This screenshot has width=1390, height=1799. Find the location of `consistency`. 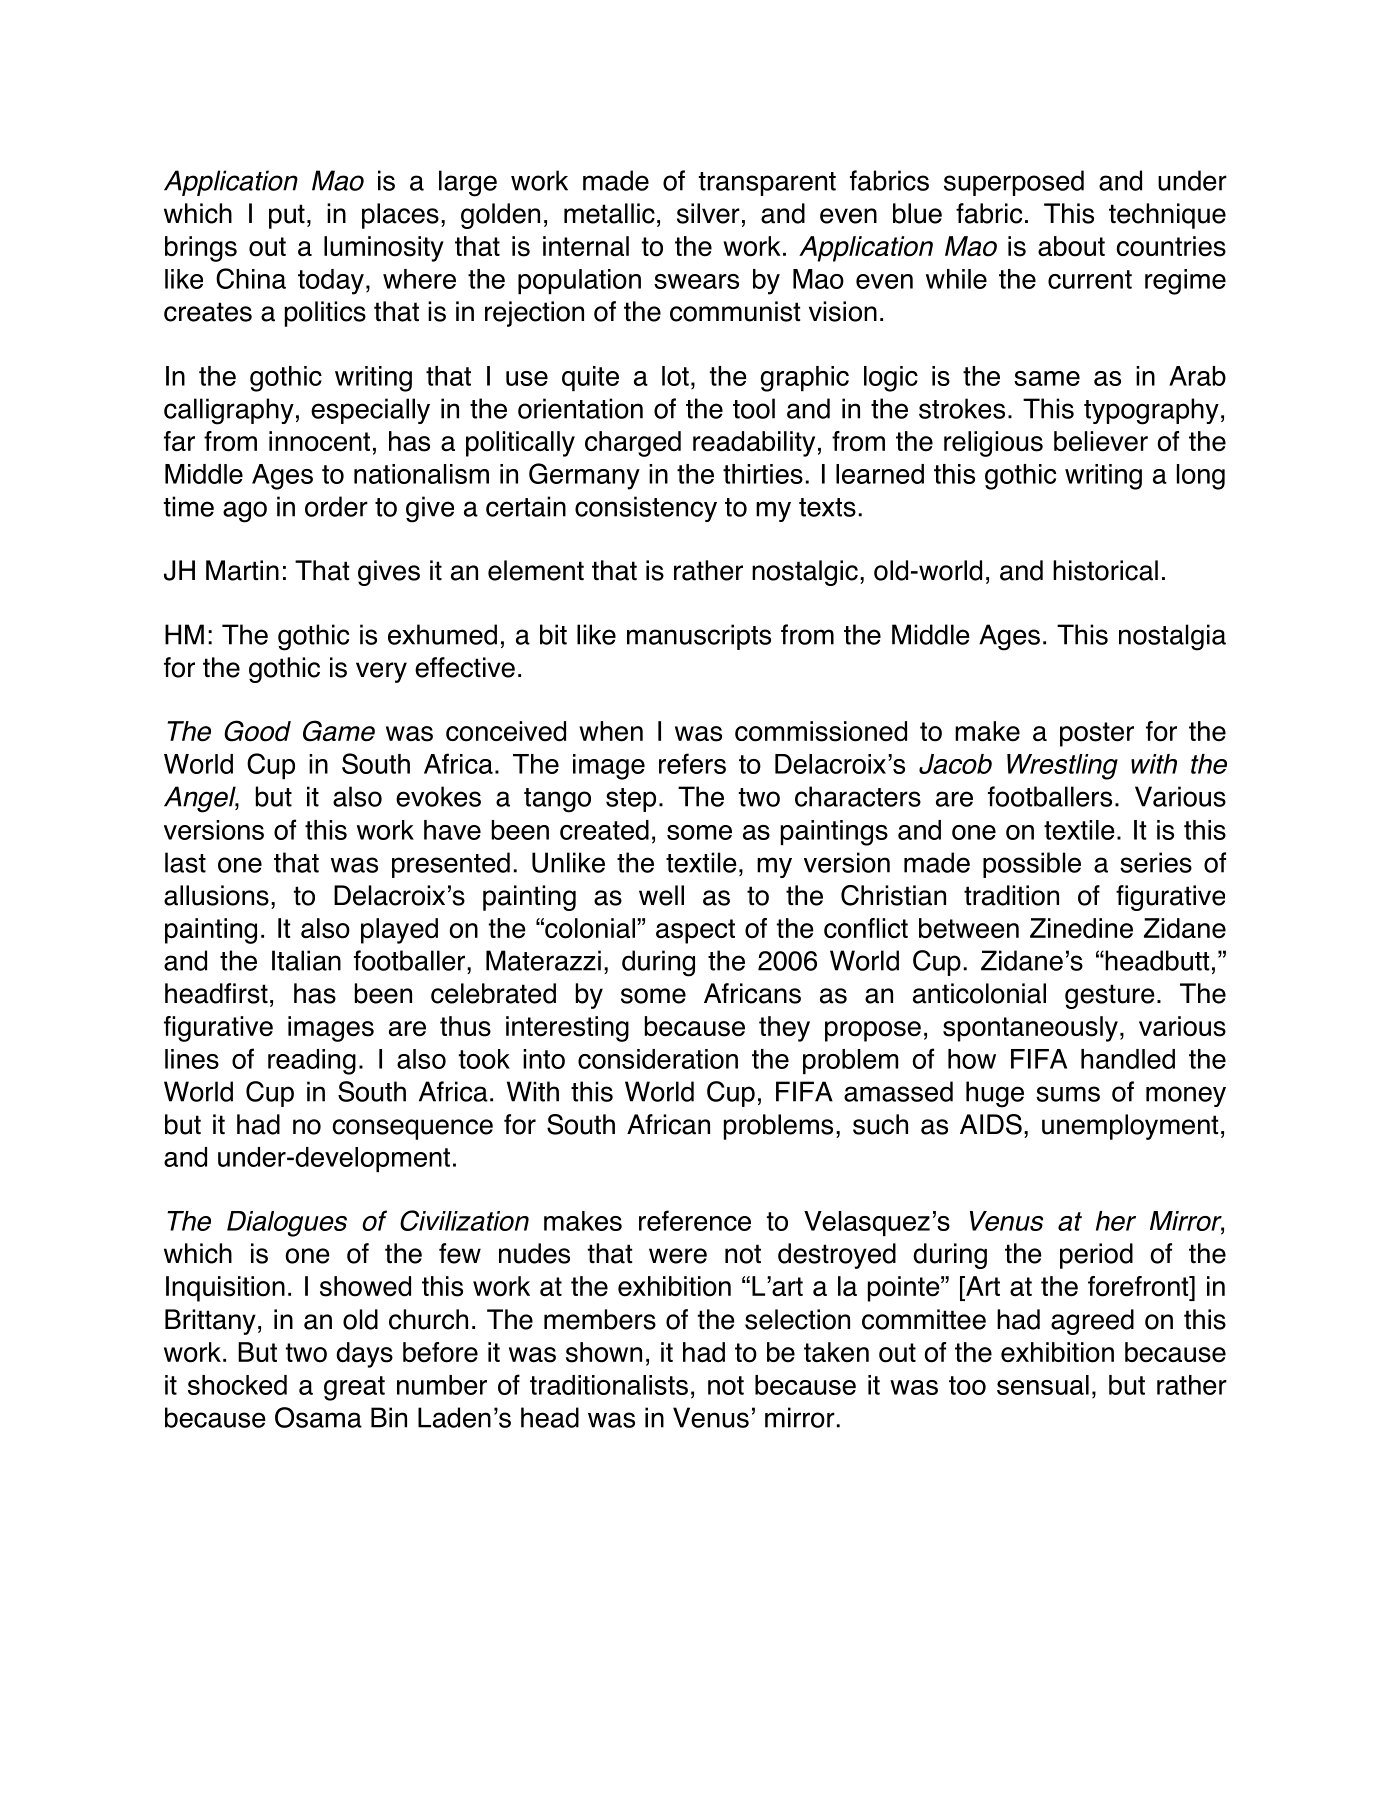

consistency is located at coordinates (646, 509).
